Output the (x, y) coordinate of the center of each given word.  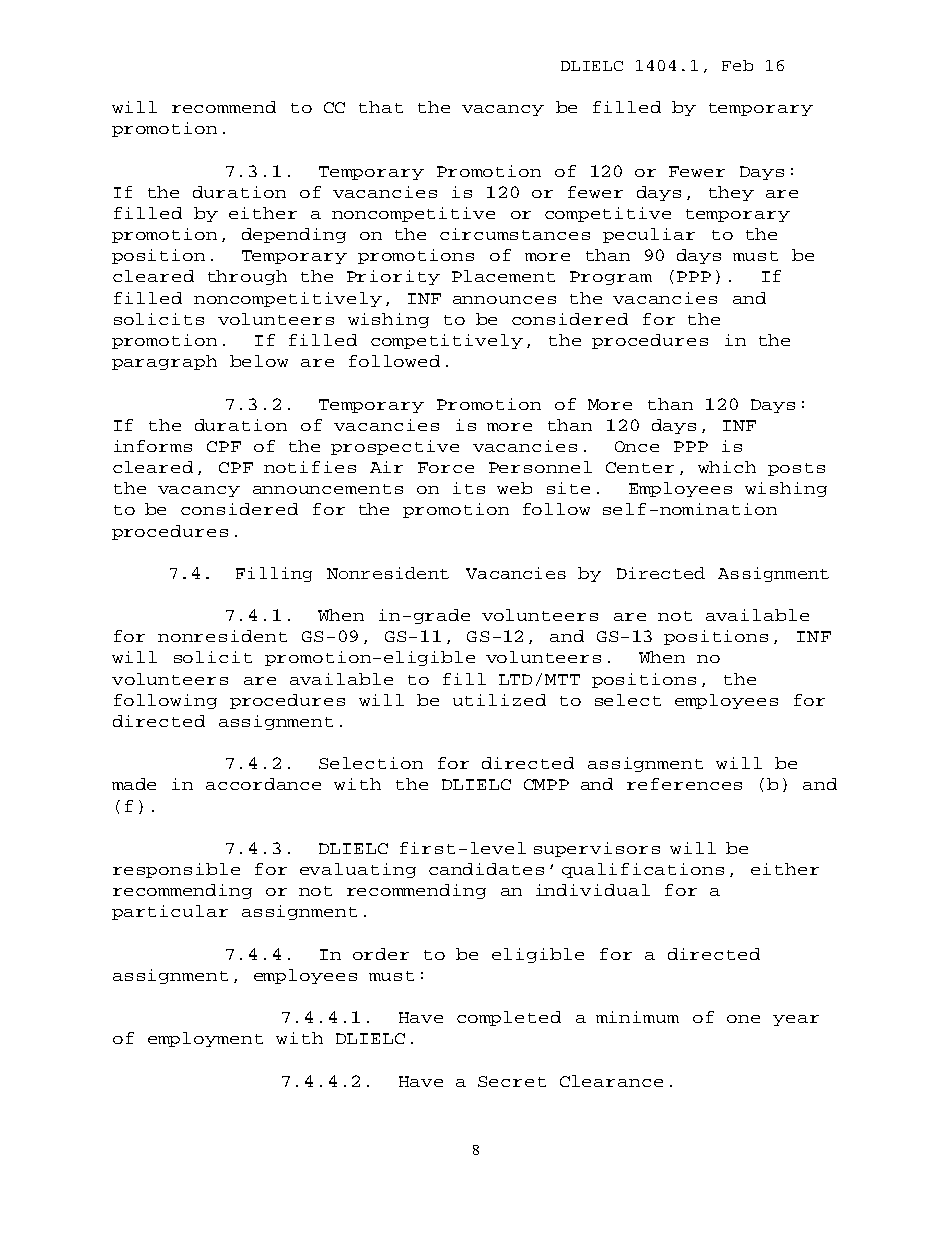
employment (205, 1039)
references (684, 784)
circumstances (515, 234)
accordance (263, 784)
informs (153, 446)
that (381, 107)
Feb (737, 65)
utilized (499, 700)
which (727, 467)
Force (446, 467)
